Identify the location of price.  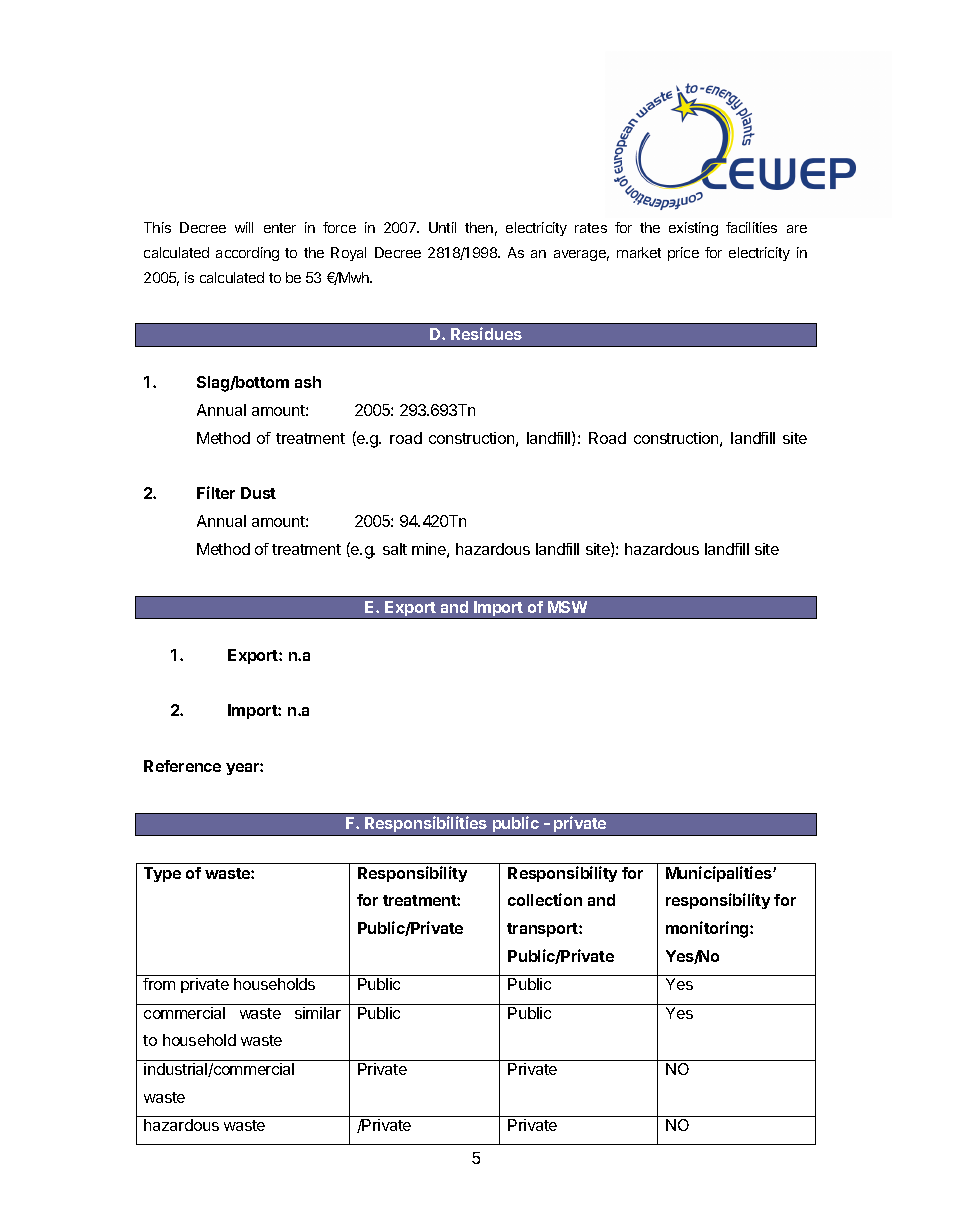
(683, 254).
